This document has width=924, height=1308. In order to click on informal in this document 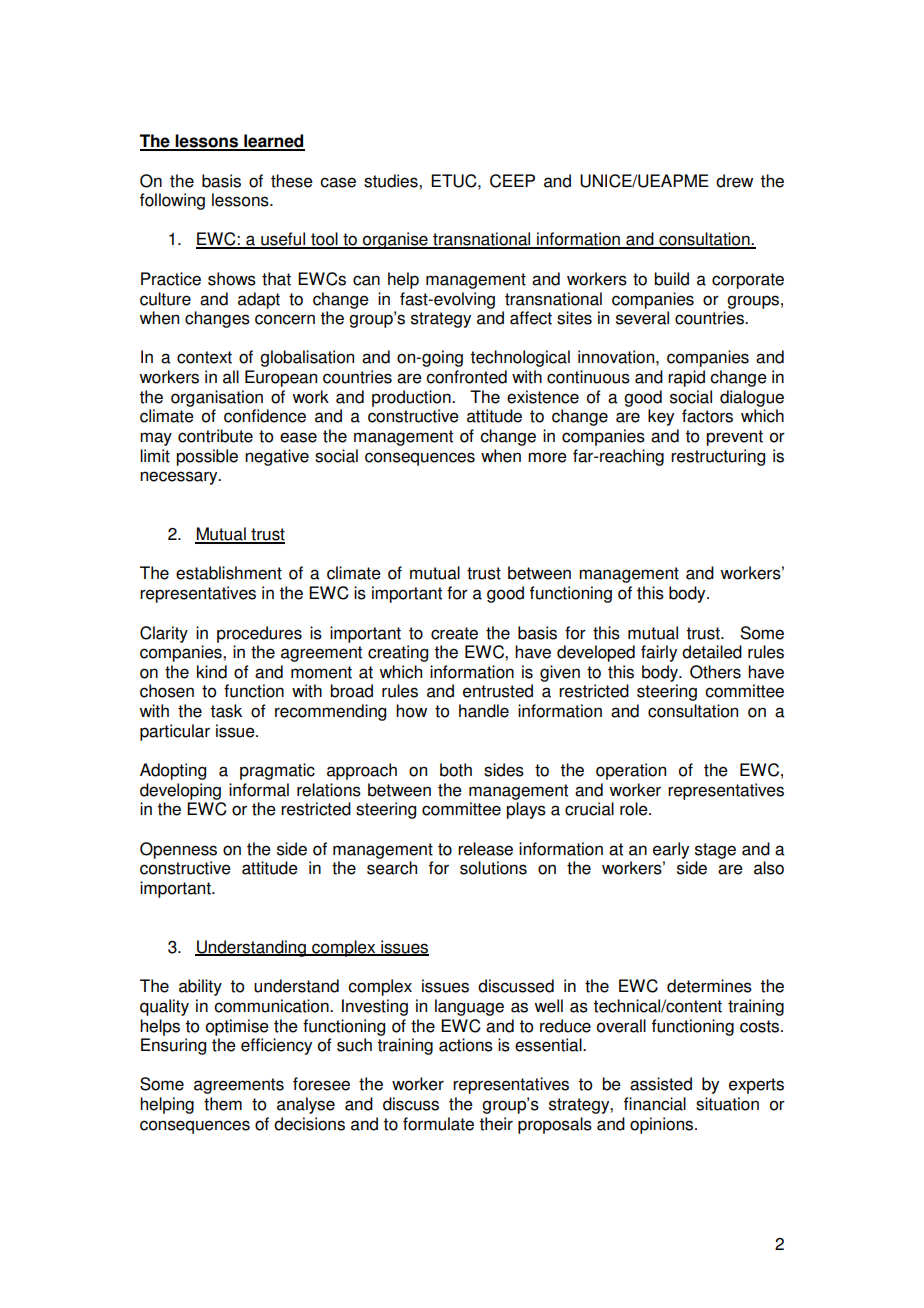, I will do `click(259, 790)`.
